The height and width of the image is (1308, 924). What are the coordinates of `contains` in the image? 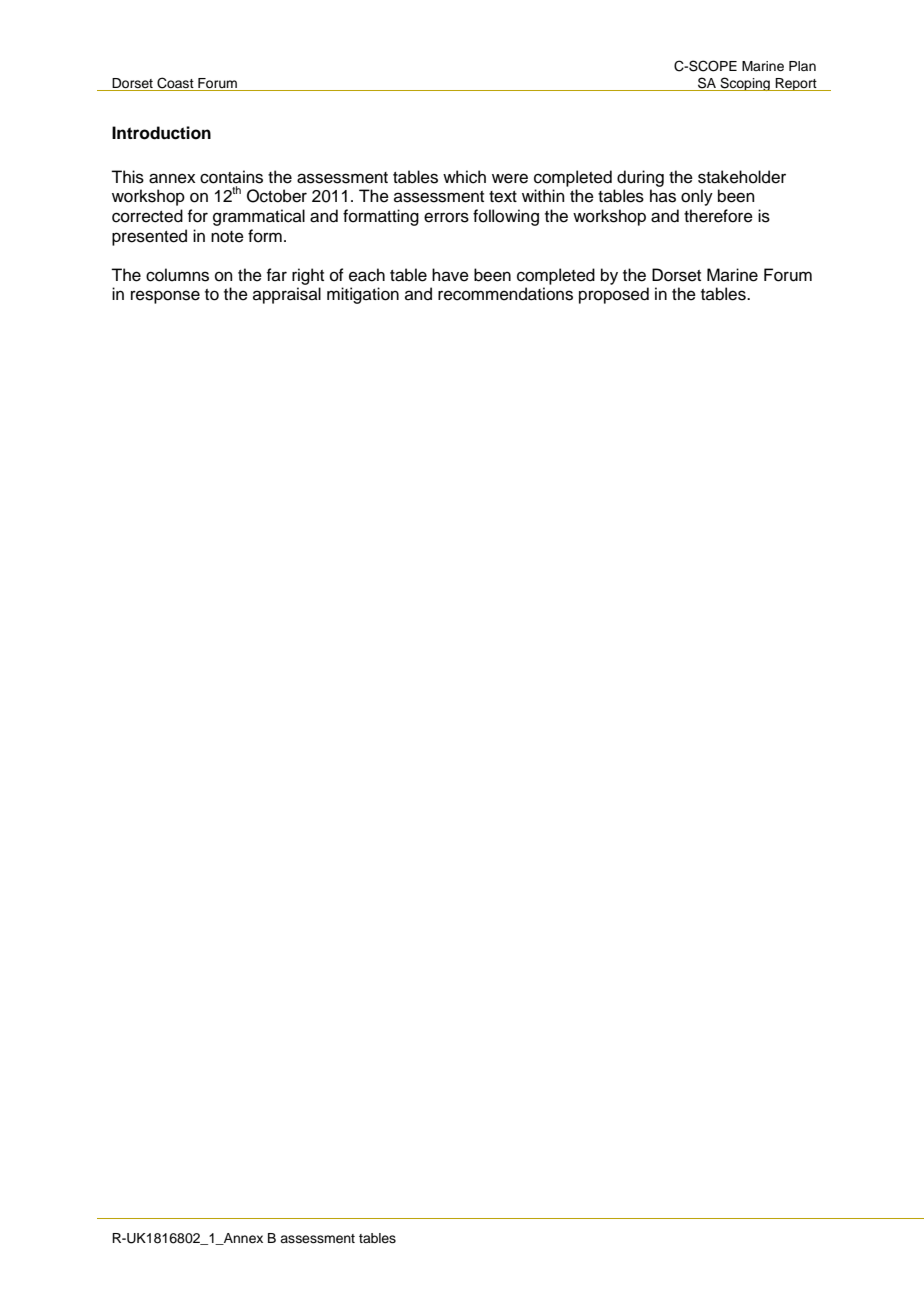 It's located at (231, 177).
